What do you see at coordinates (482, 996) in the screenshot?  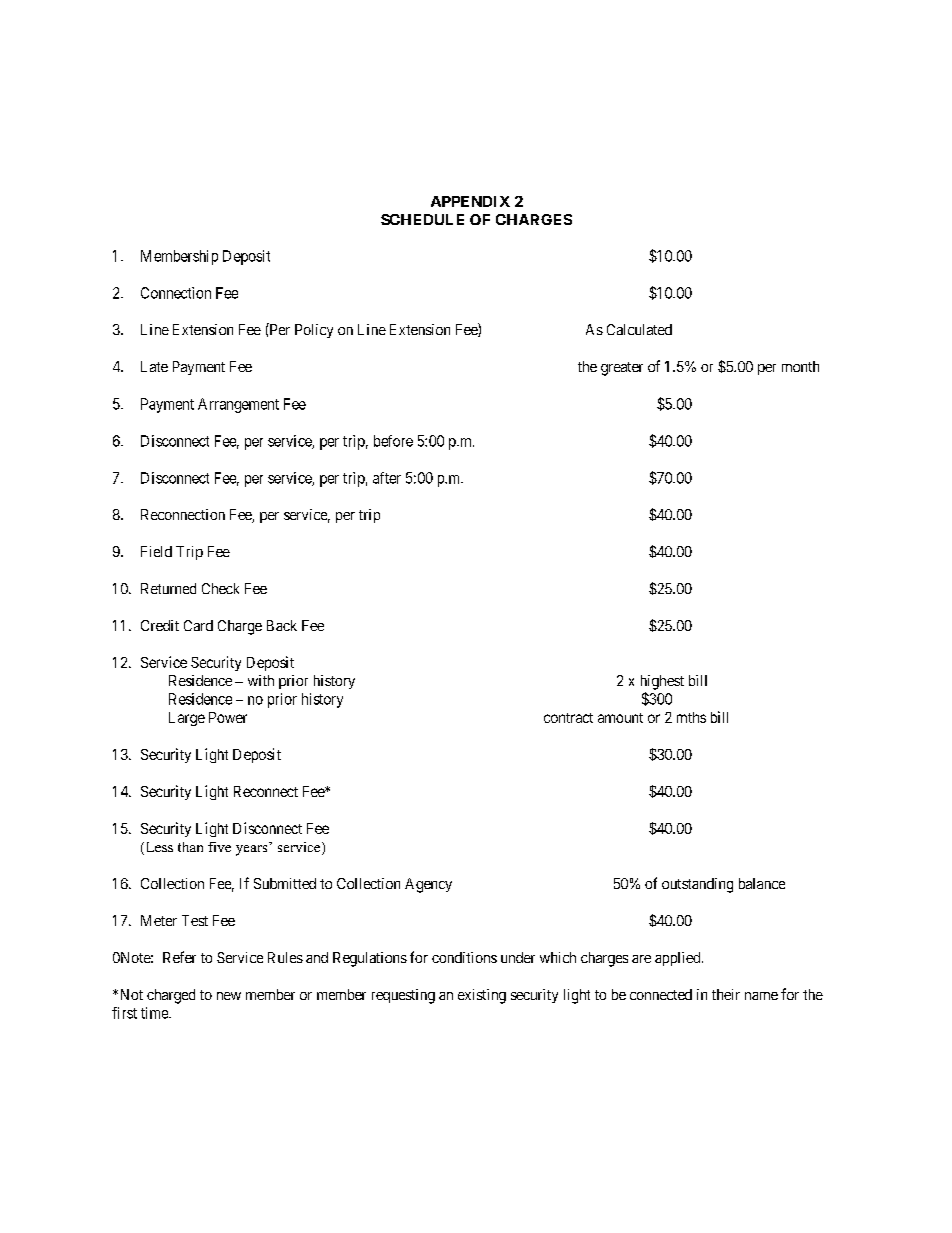 I see `existing` at bounding box center [482, 996].
